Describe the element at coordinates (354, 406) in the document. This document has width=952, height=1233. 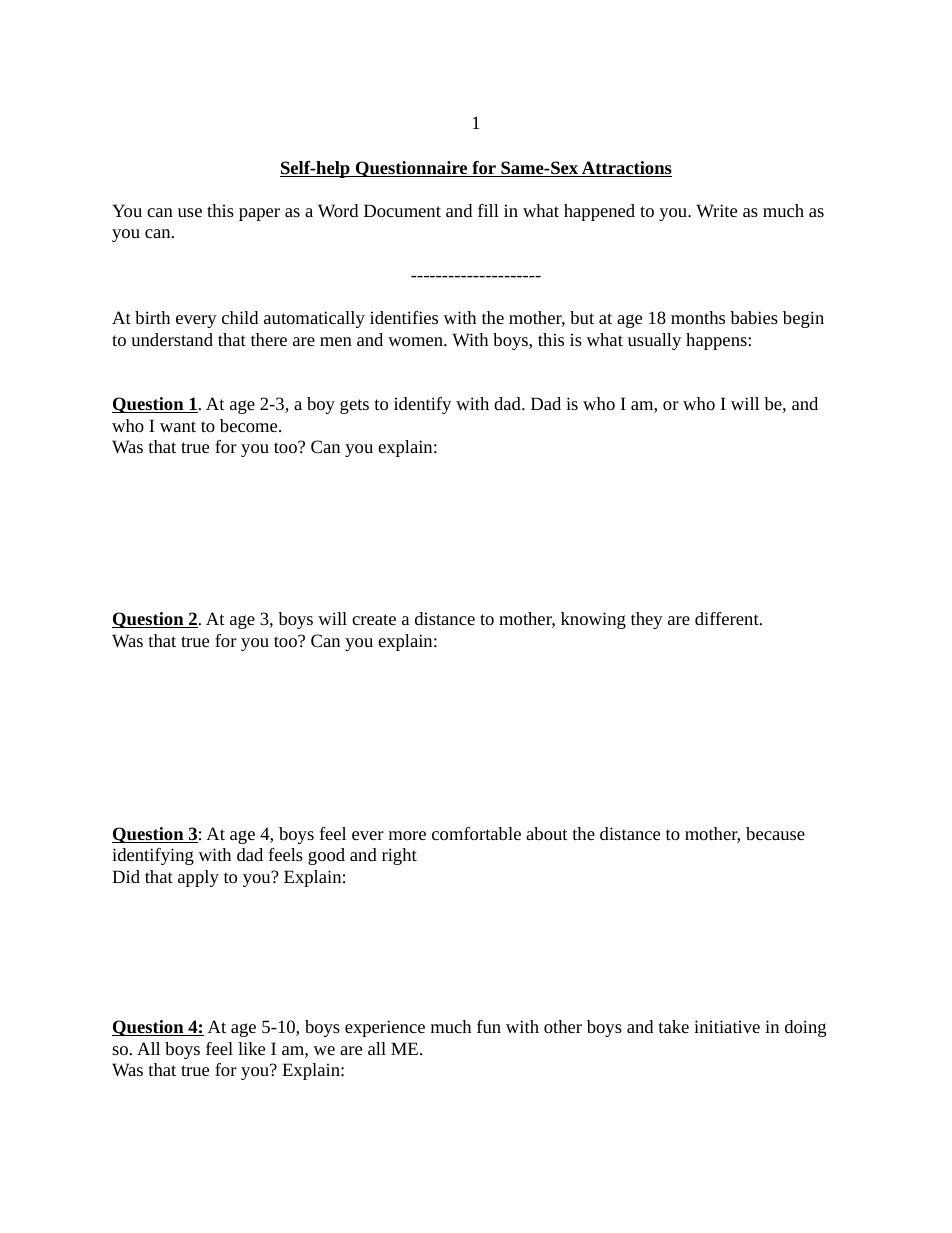
I see `gets` at that location.
